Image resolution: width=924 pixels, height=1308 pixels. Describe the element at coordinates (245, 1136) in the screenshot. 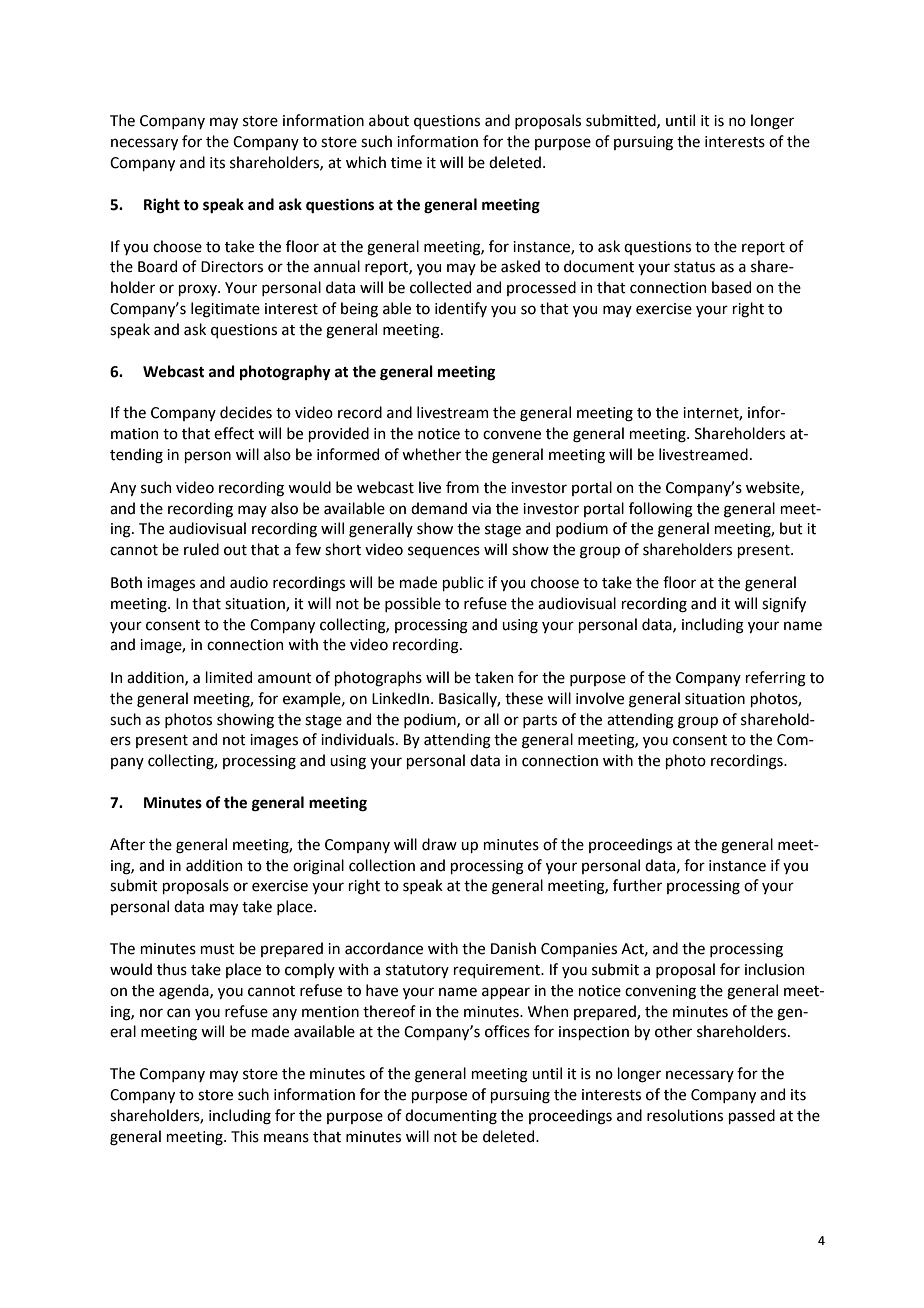

I see `This` at that location.
